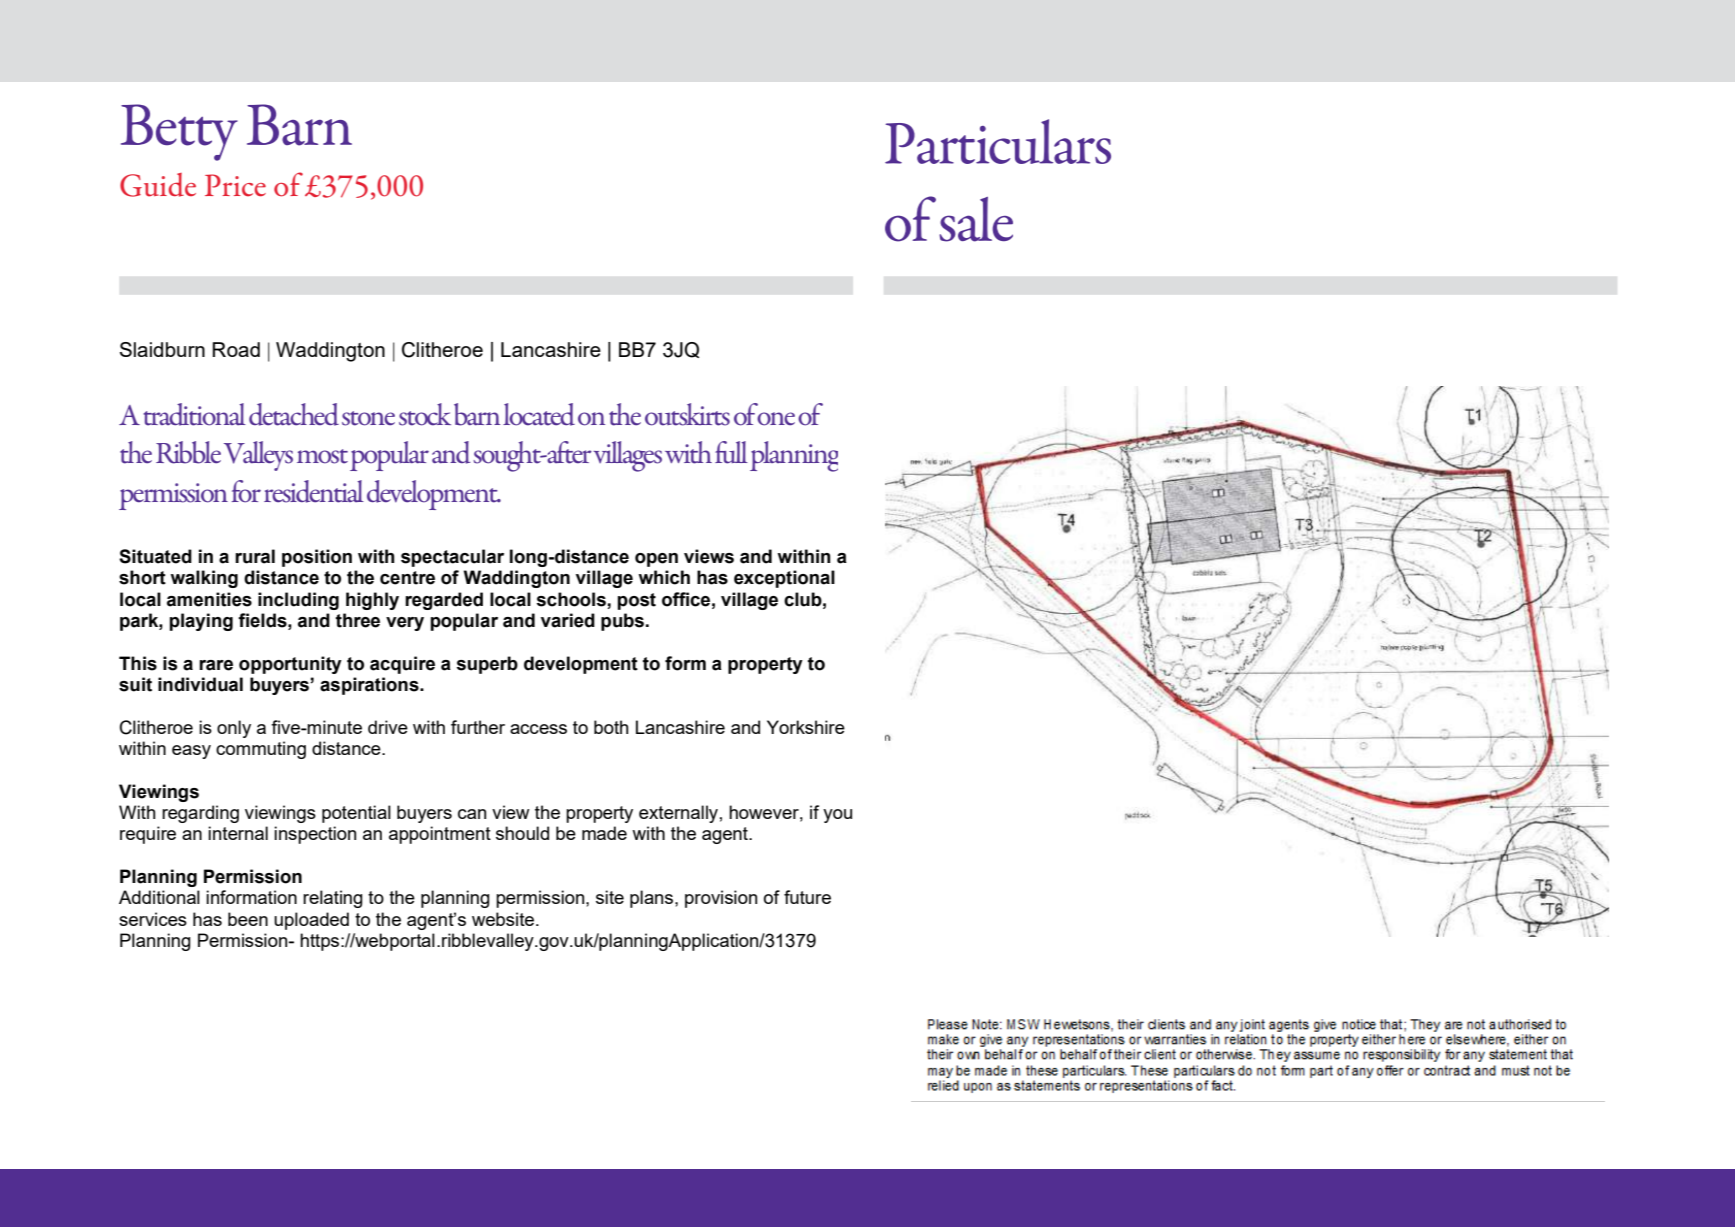 This page has width=1735, height=1227. Describe the element at coordinates (538, 729) in the page. I see `access` at that location.
